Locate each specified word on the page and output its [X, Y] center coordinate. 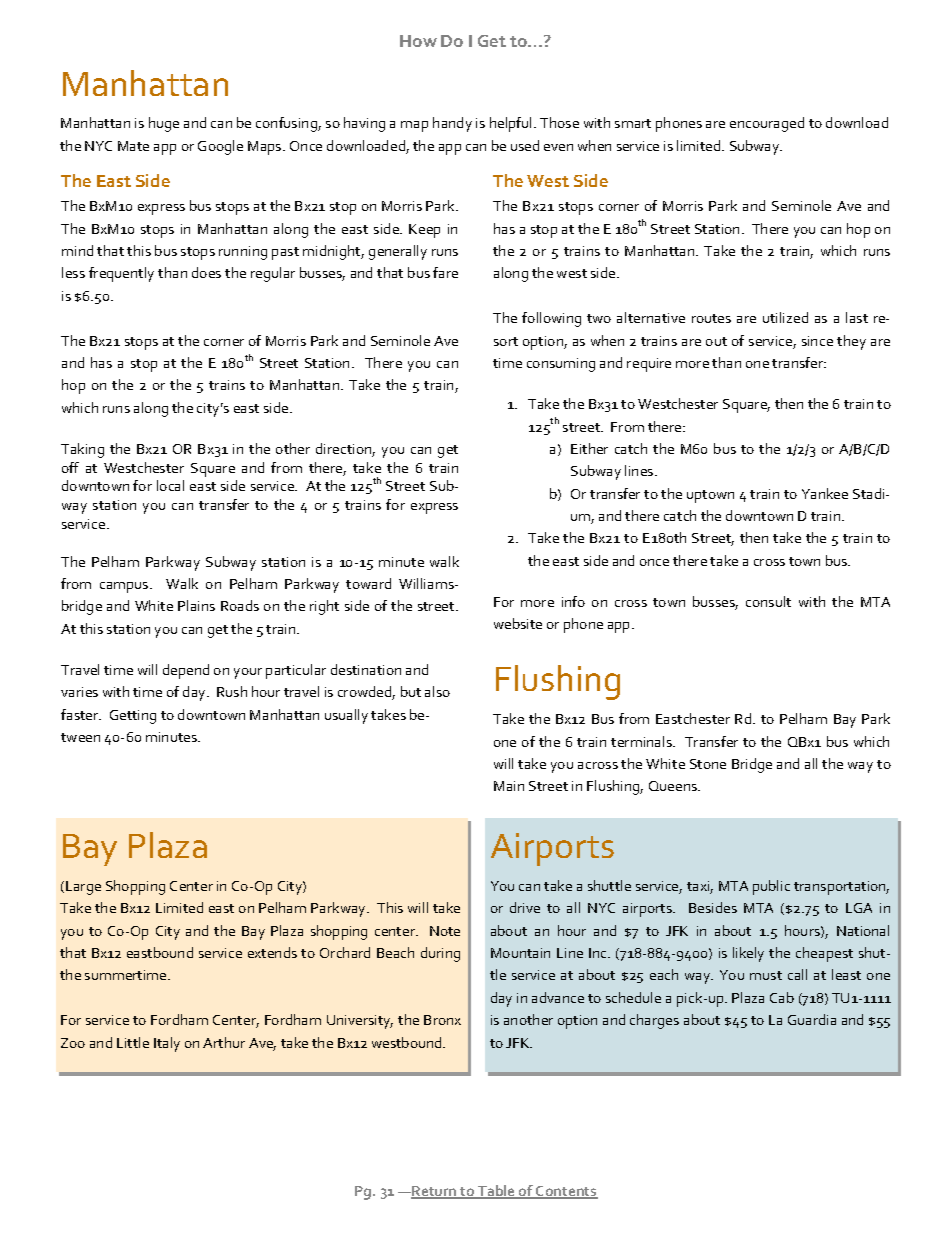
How [418, 41]
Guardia [812, 1019]
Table [497, 1192]
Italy [167, 1044]
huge [164, 124]
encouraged [767, 124]
